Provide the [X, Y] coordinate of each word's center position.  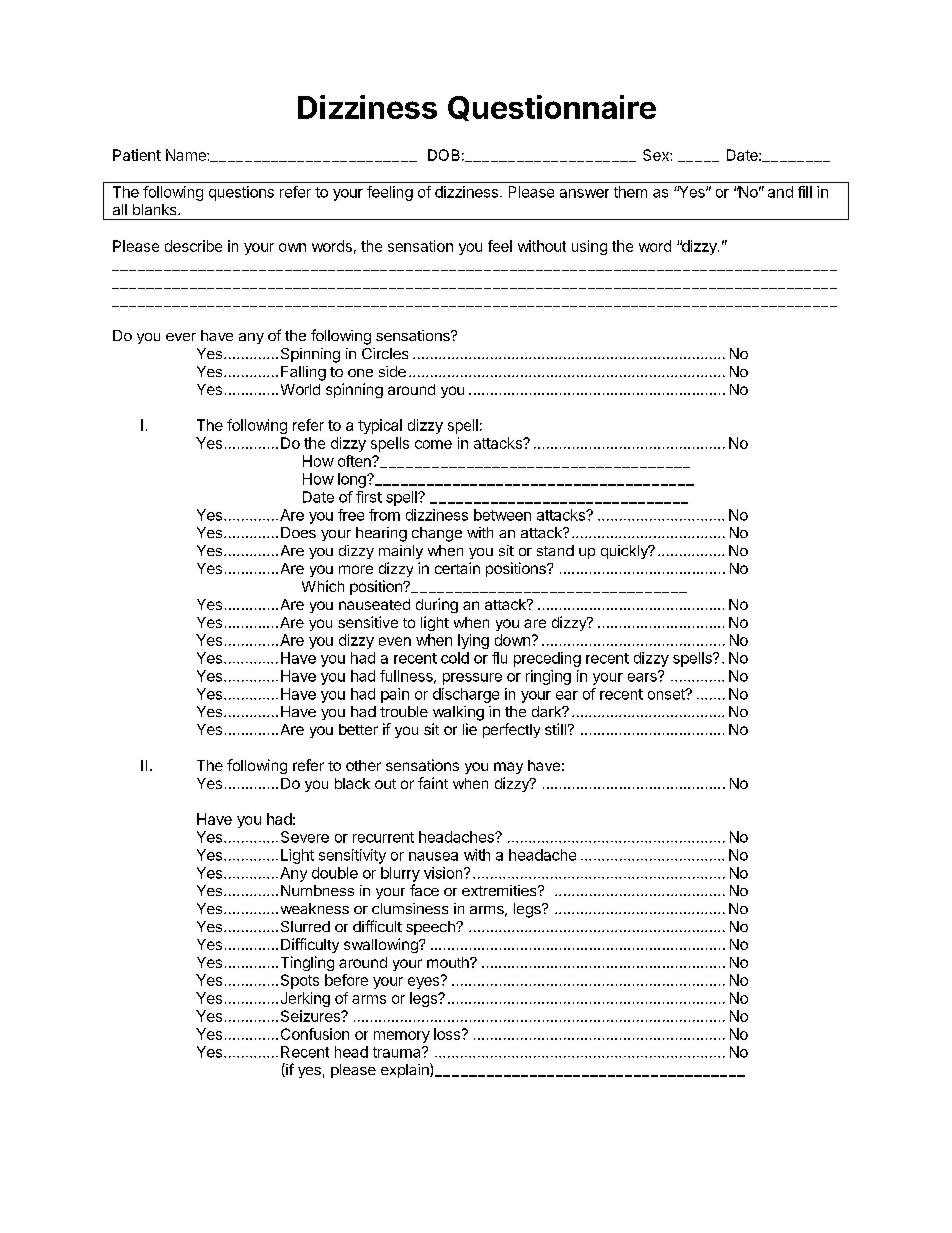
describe [193, 246]
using [589, 247]
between [502, 515]
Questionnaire [552, 108]
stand [555, 550]
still [555, 729]
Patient [137, 155]
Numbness [317, 890]
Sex [657, 155]
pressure [472, 679]
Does [298, 532]
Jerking [305, 999]
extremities [500, 890]
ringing [548, 677]
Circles [385, 353]
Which [323, 586]
